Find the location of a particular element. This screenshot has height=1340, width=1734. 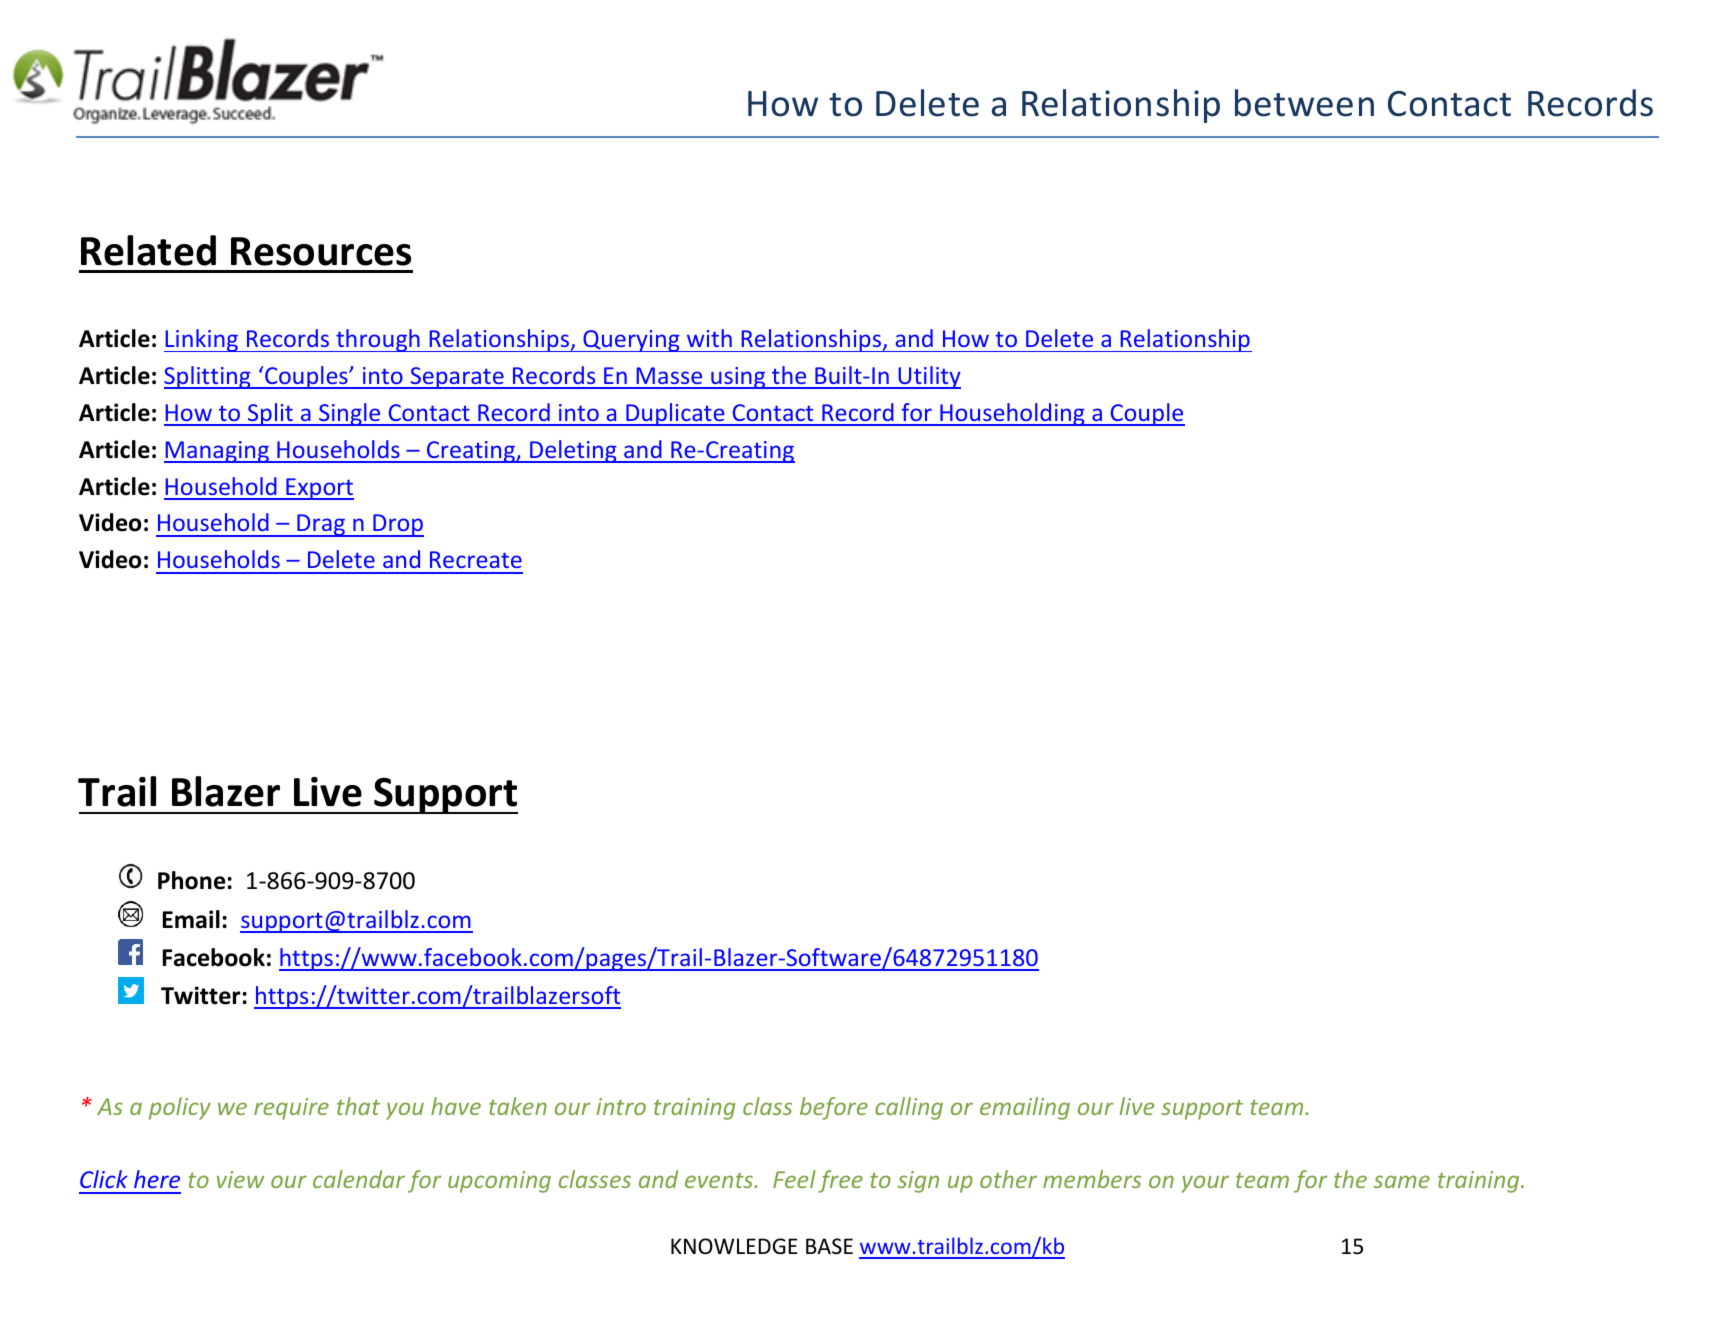

calling is located at coordinates (909, 1108).
